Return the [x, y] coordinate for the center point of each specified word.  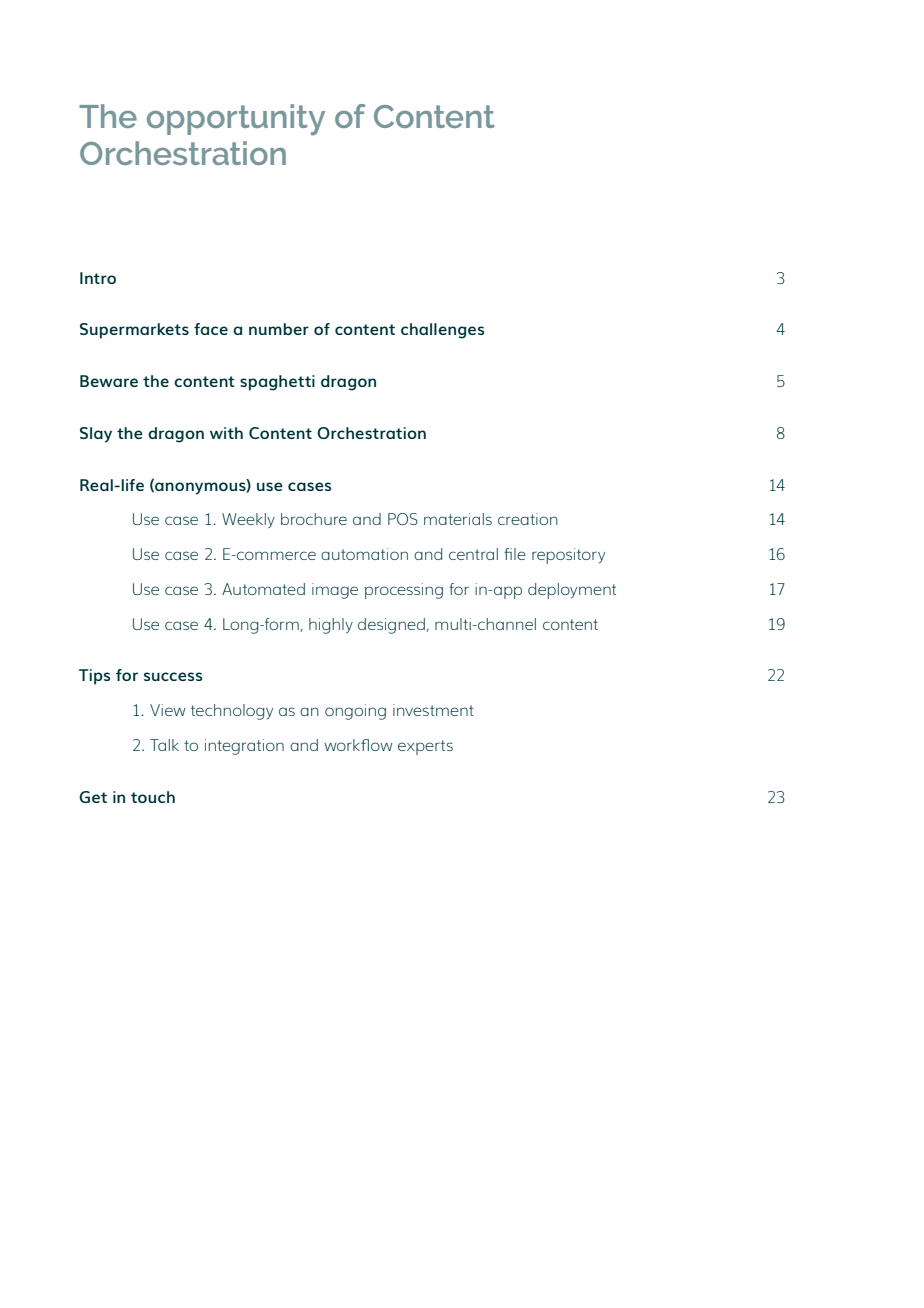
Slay [96, 435]
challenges [442, 331]
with [226, 433]
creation [528, 519]
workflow [358, 745]
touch [153, 797]
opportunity [236, 119]
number [279, 329]
